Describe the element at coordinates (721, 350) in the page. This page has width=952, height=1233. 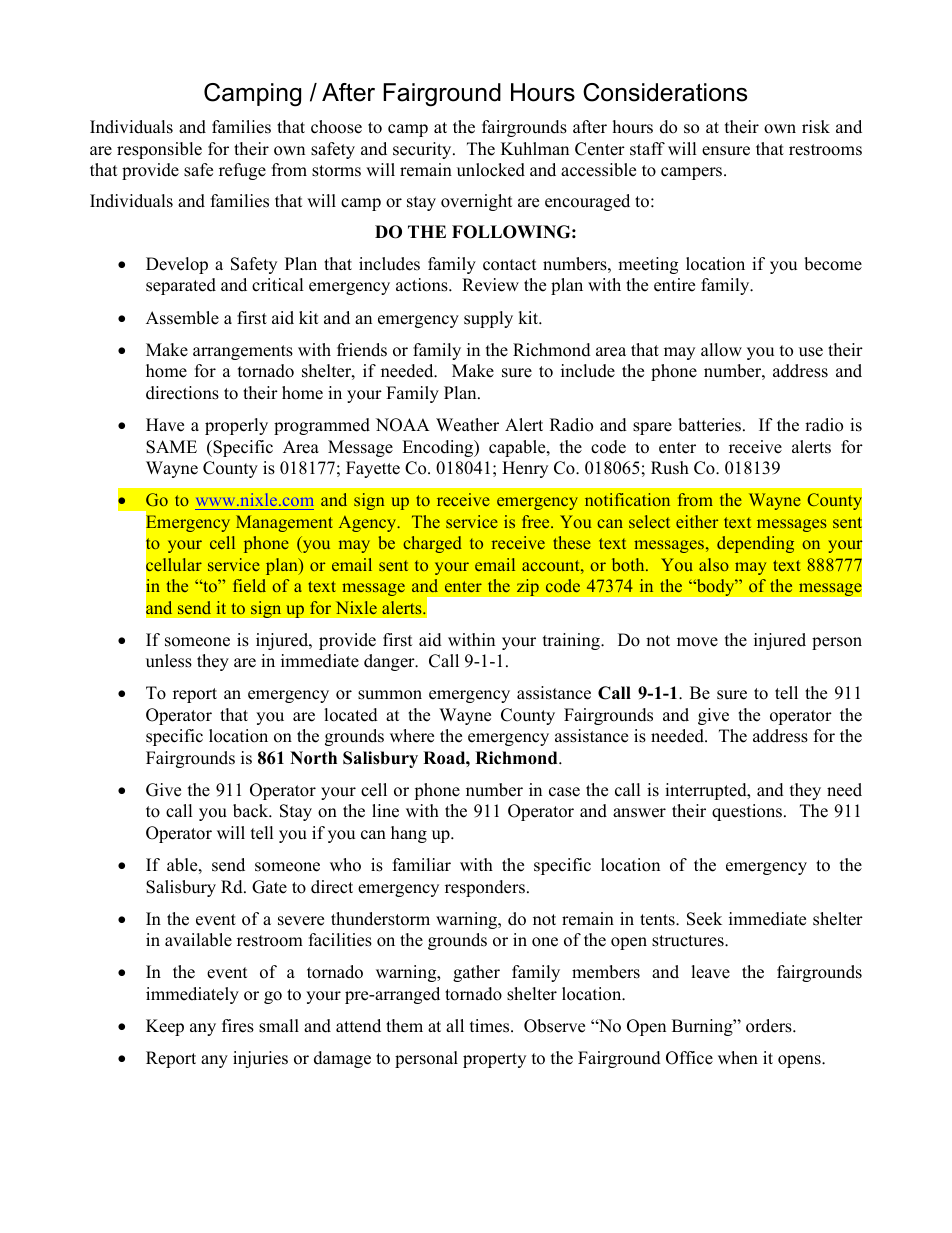
I see `allow` at that location.
